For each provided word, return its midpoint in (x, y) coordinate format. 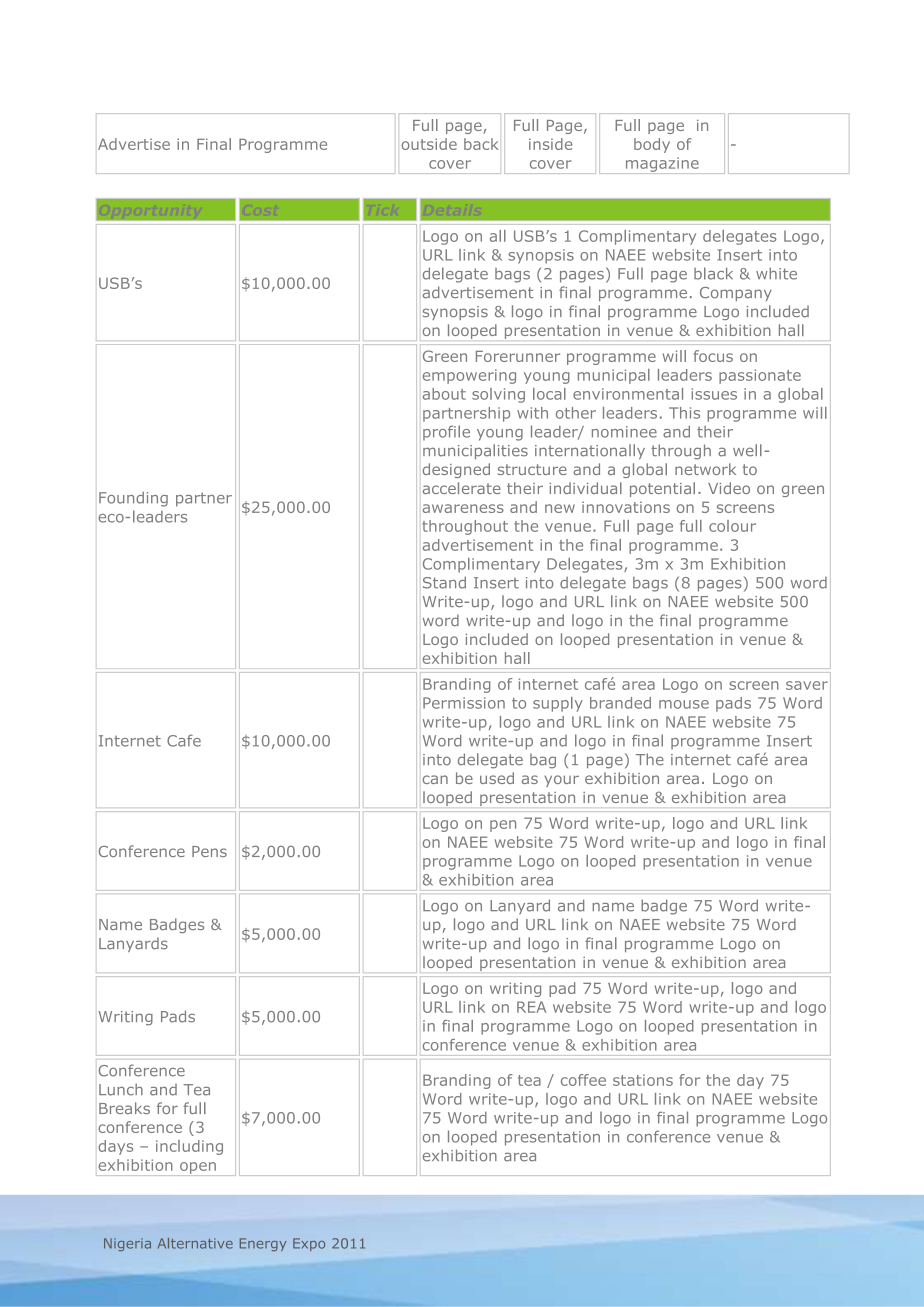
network (705, 469)
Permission (464, 703)
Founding (133, 499)
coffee (583, 1080)
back (481, 144)
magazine (662, 165)
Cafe (184, 740)
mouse (684, 704)
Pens (209, 851)
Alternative (195, 1243)
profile (446, 433)
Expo (309, 1244)
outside (429, 144)
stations (643, 1080)
